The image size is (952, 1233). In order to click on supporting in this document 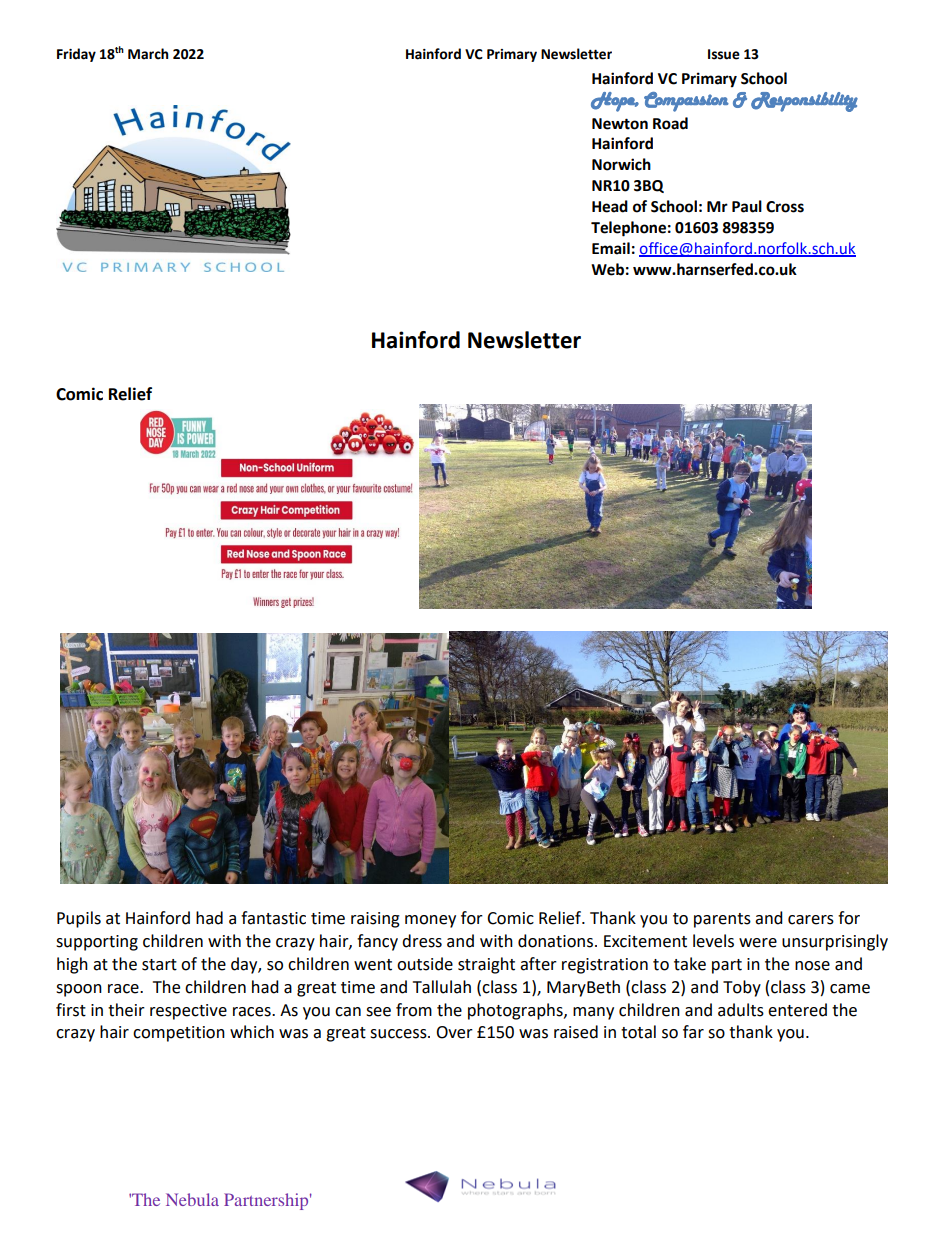, I will do `click(97, 943)`.
